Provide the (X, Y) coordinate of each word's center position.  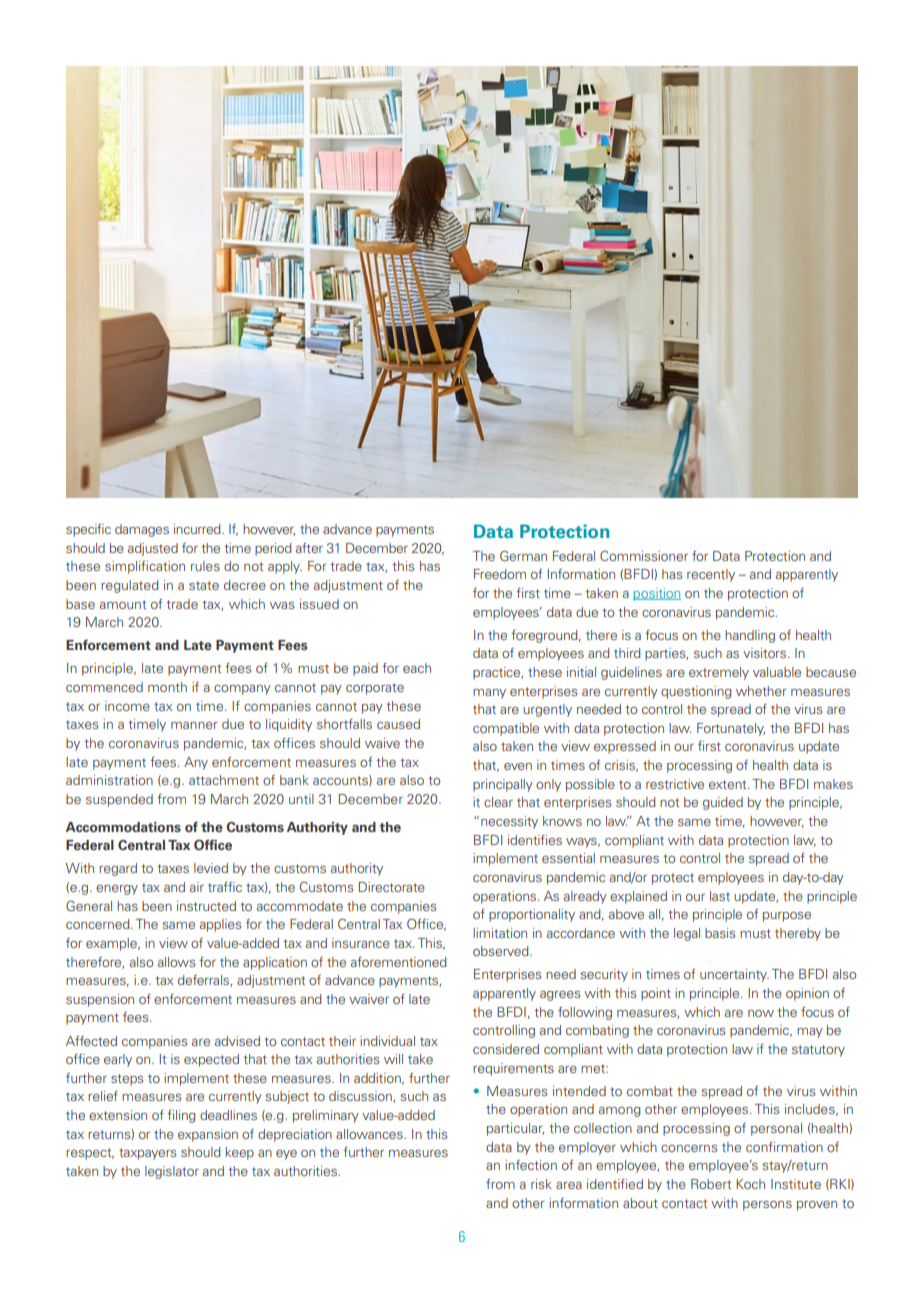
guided (723, 803)
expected (211, 1060)
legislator (172, 1172)
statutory (818, 1051)
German (523, 555)
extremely (719, 673)
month (167, 687)
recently (711, 575)
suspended (119, 800)
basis (720, 933)
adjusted (153, 549)
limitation (500, 933)
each (417, 668)
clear (498, 802)
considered (506, 1049)
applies (220, 925)
